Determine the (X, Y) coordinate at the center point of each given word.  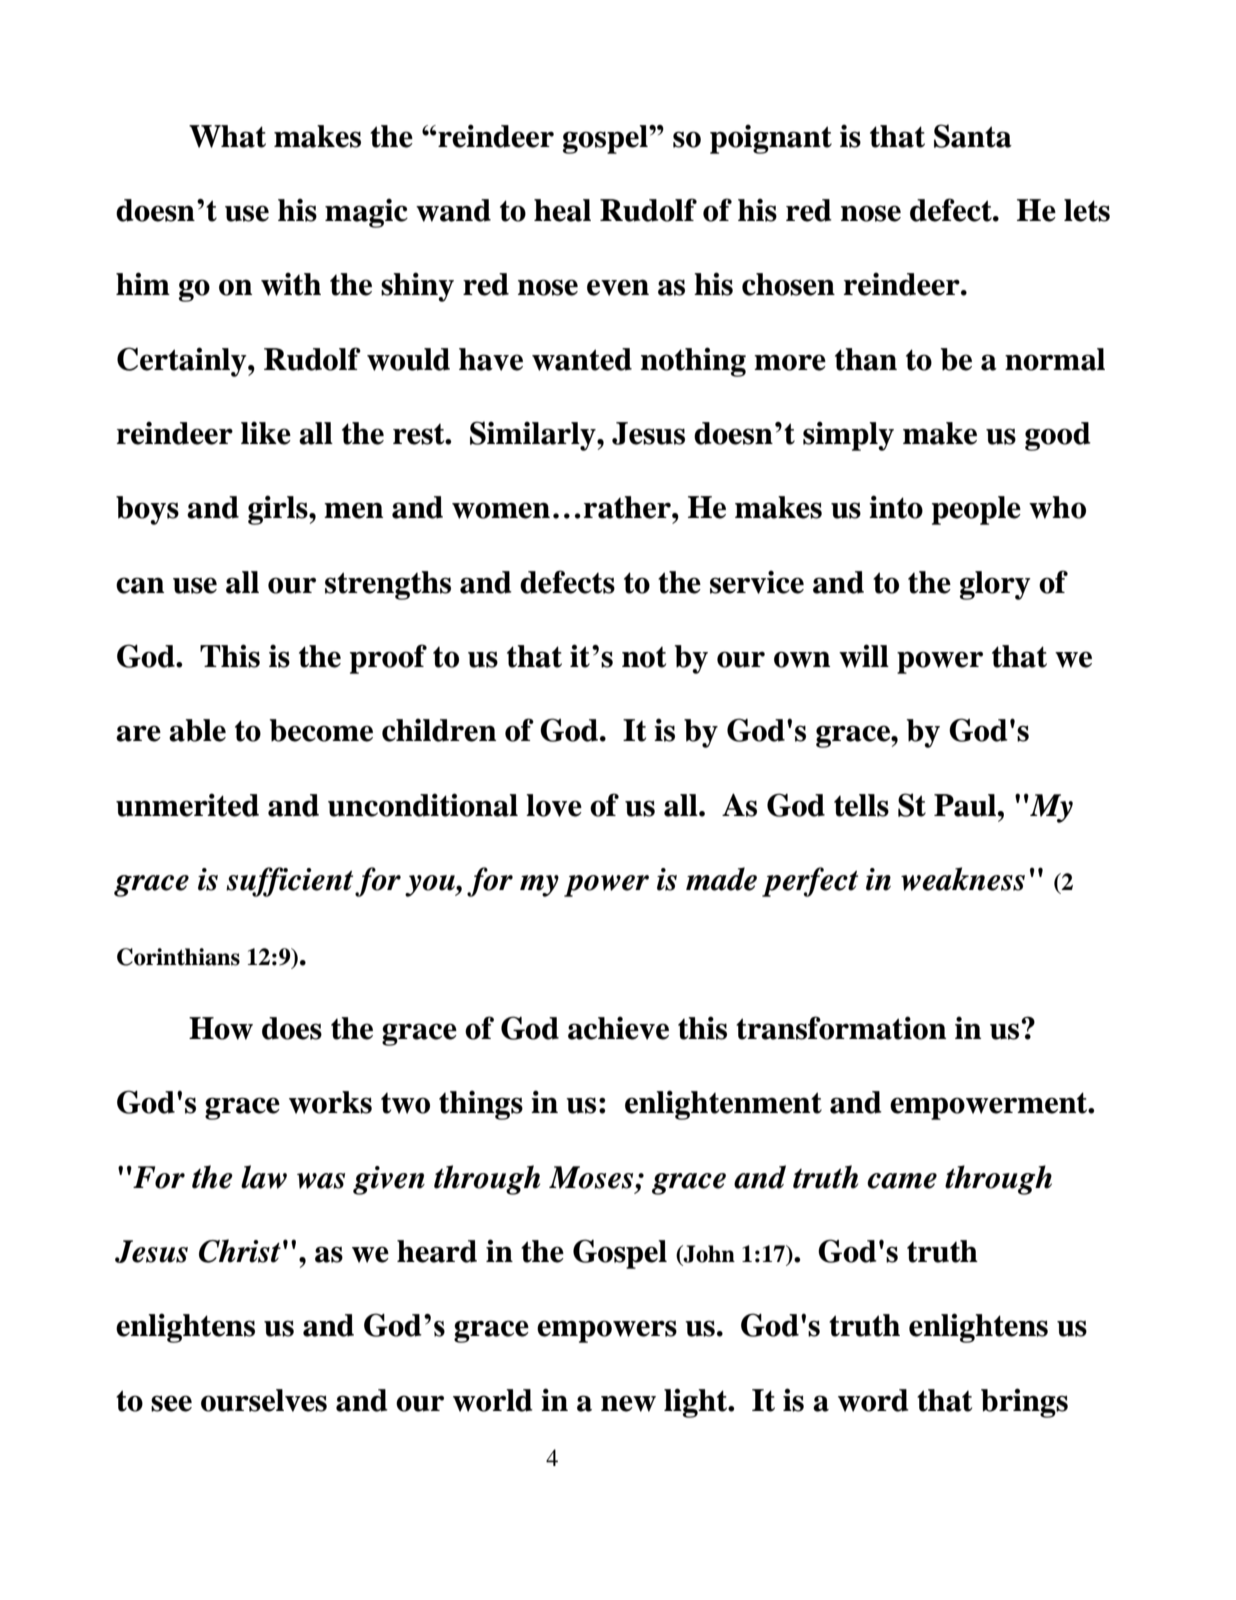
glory (995, 585)
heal (562, 210)
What (227, 136)
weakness (963, 879)
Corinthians (178, 957)
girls (279, 510)
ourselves (264, 1400)
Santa (973, 136)
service (757, 582)
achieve (618, 1028)
